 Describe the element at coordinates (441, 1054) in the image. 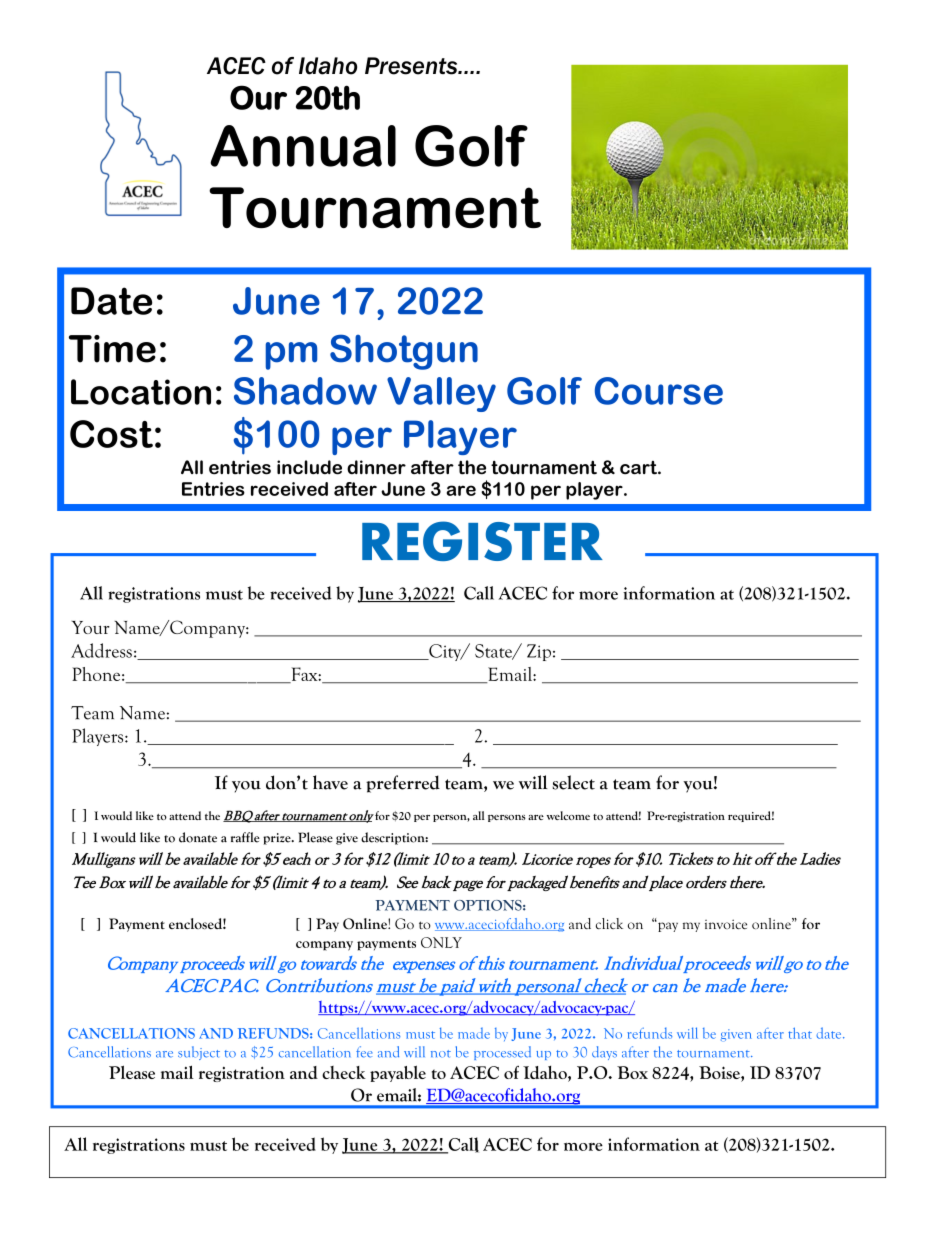

I see `not` at that location.
